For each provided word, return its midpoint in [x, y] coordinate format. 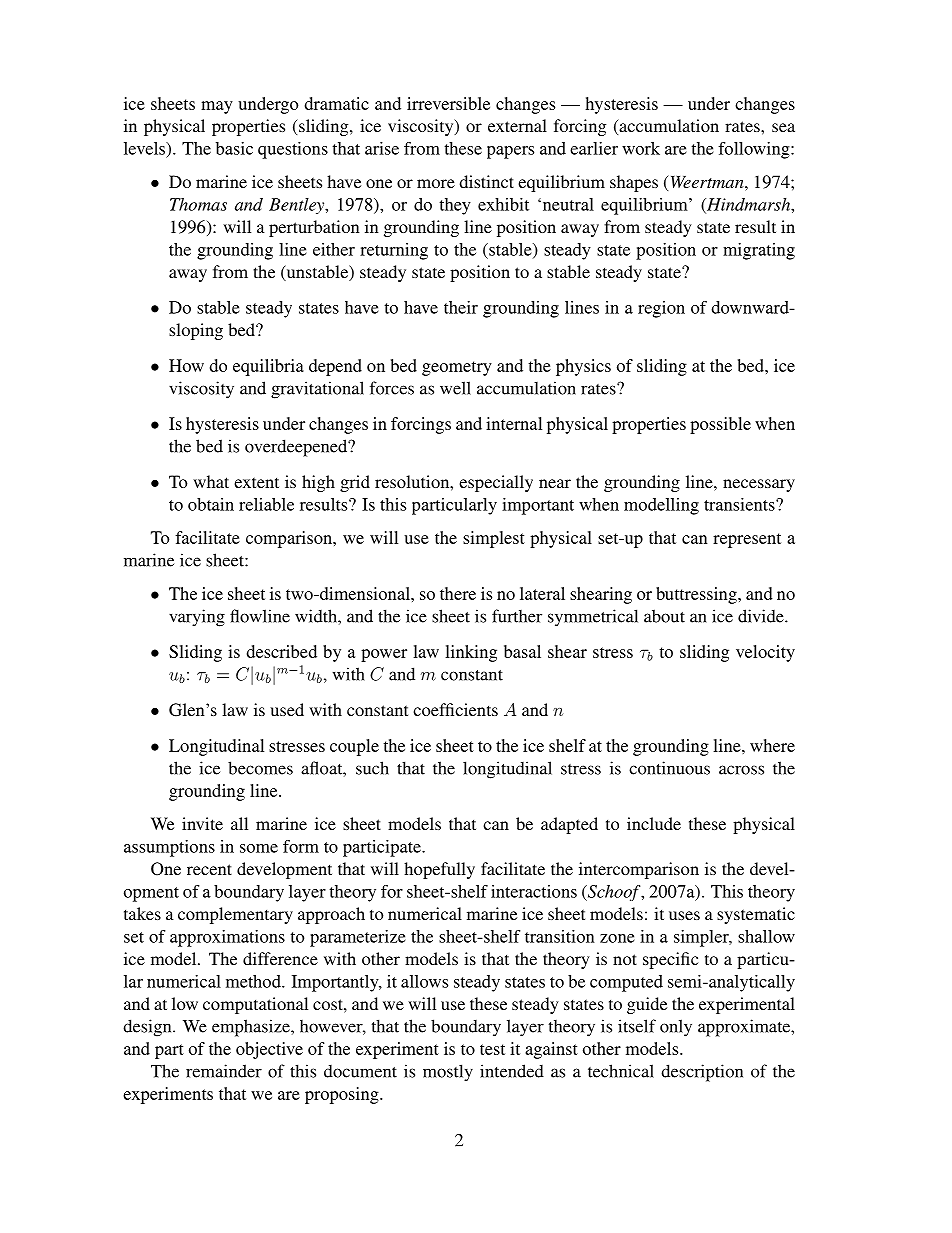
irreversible [448, 103]
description [702, 1073]
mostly [448, 1072]
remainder [224, 1071]
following [755, 150]
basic [234, 148]
